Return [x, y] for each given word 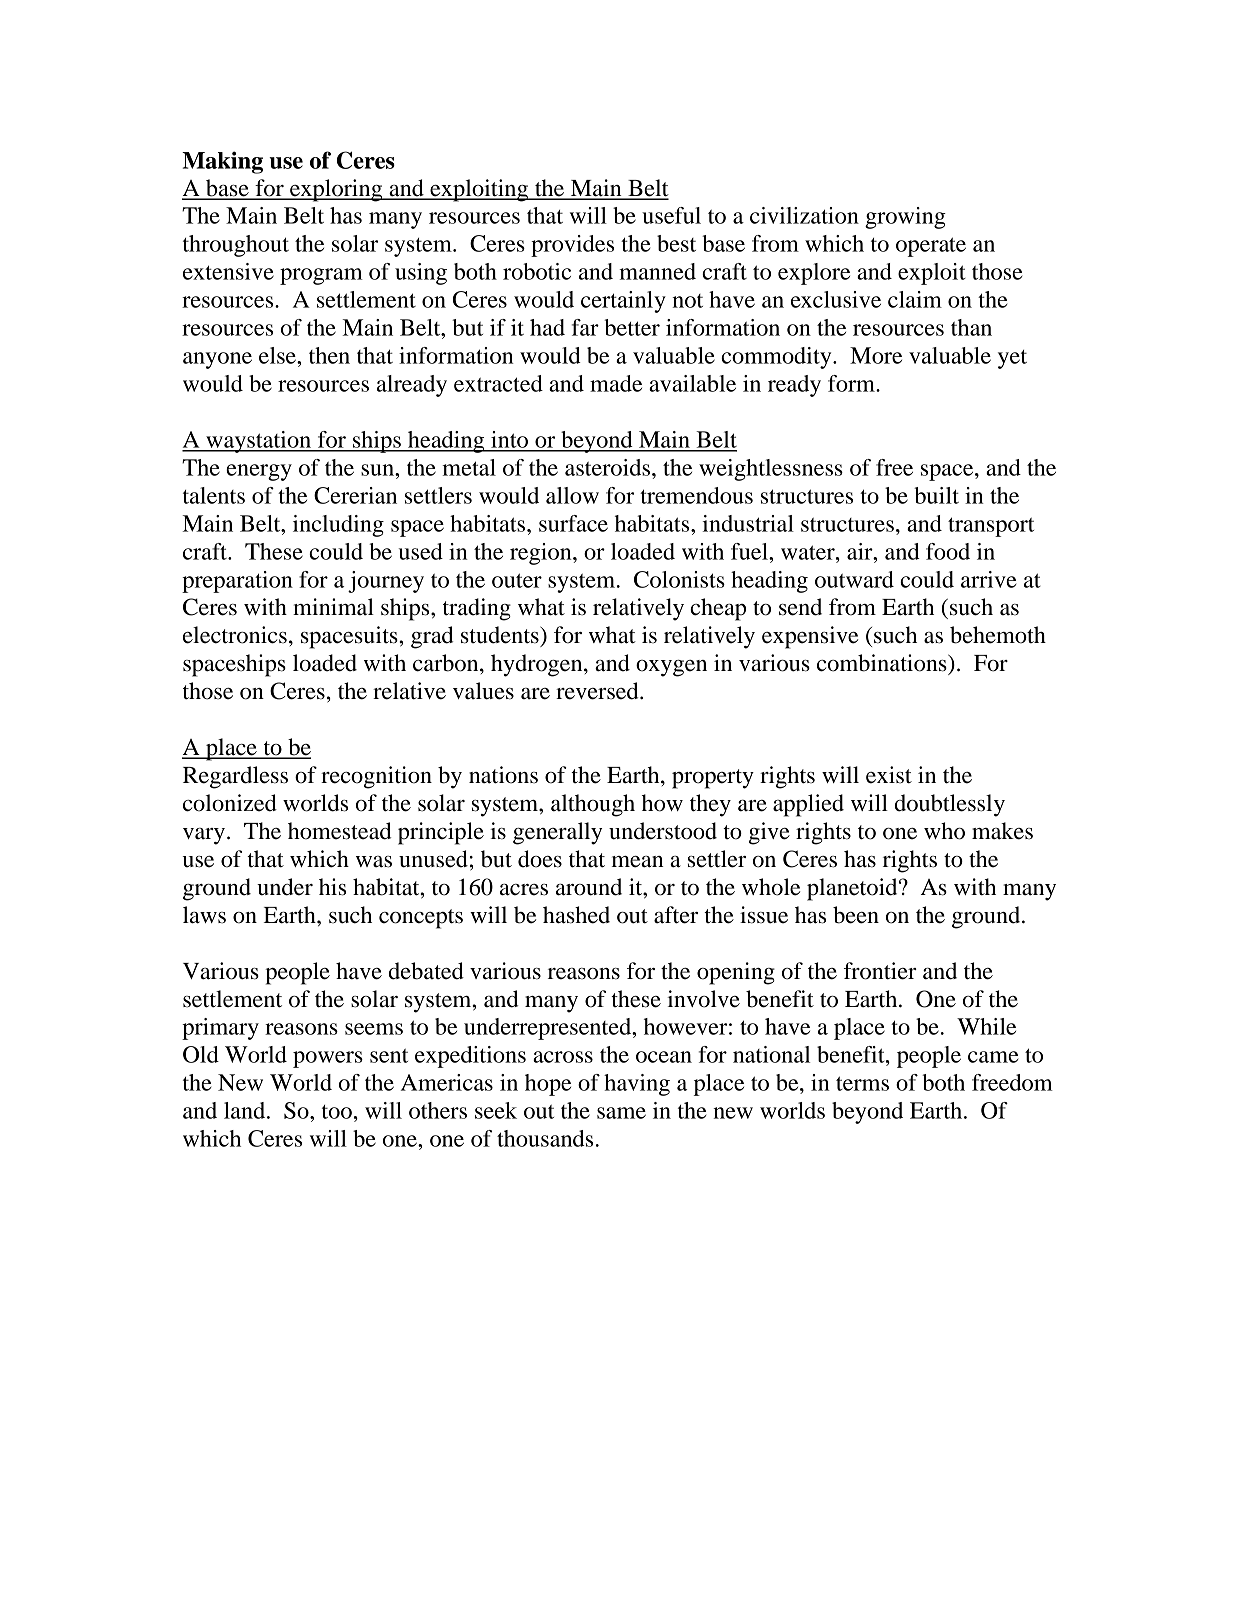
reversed [598, 691]
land [246, 1110]
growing [905, 218]
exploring [336, 190]
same [621, 1113]
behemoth [998, 635]
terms [862, 1083]
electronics [235, 635]
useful [671, 215]
